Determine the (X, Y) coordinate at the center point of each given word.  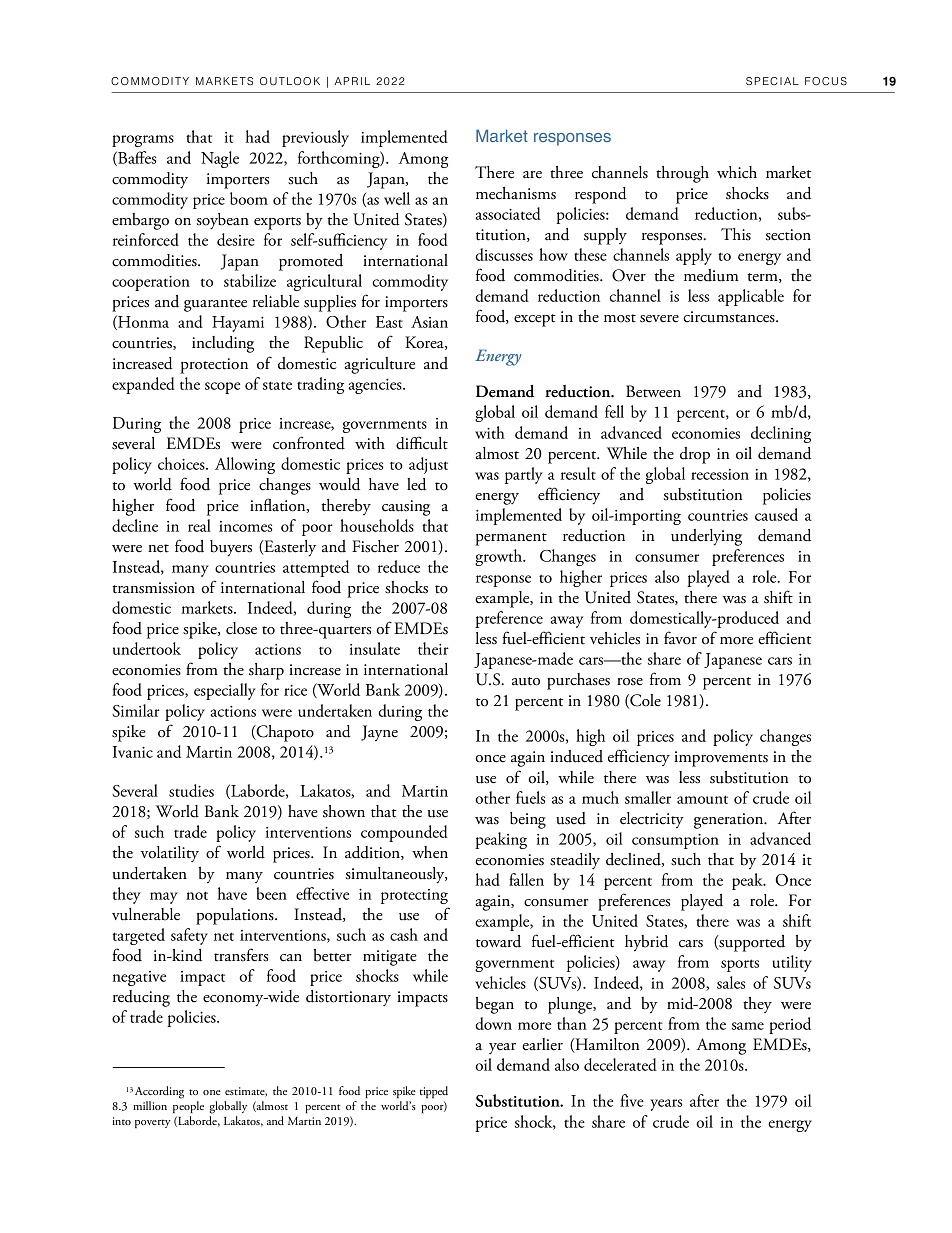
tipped (434, 1092)
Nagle (220, 159)
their (433, 648)
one (212, 1092)
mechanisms (516, 193)
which (737, 172)
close (241, 628)
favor (680, 638)
